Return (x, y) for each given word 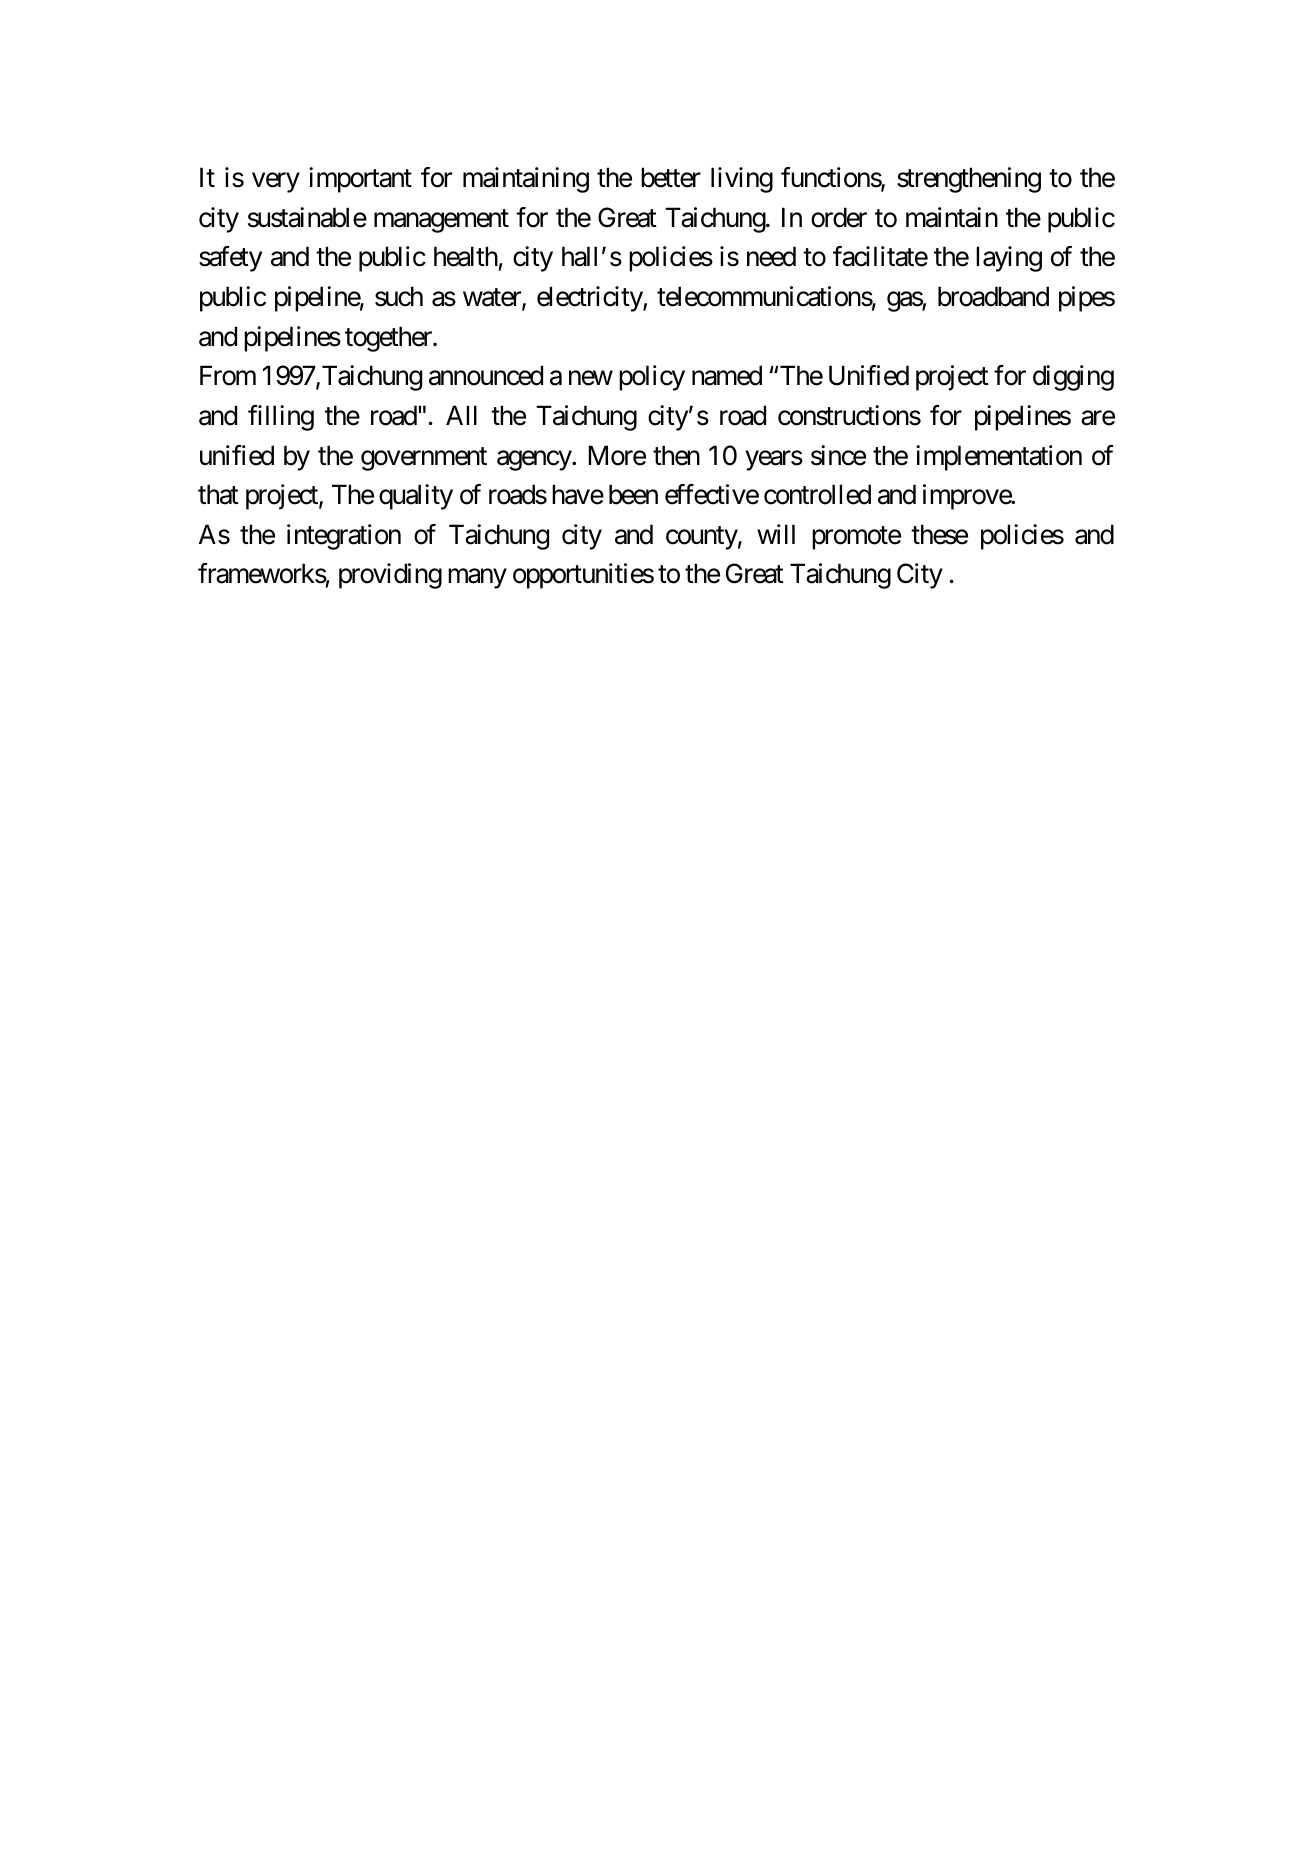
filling (281, 418)
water (493, 299)
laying (1009, 259)
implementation (999, 458)
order (839, 217)
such (399, 296)
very (276, 183)
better (671, 177)
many (477, 579)
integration (344, 537)
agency (535, 460)
